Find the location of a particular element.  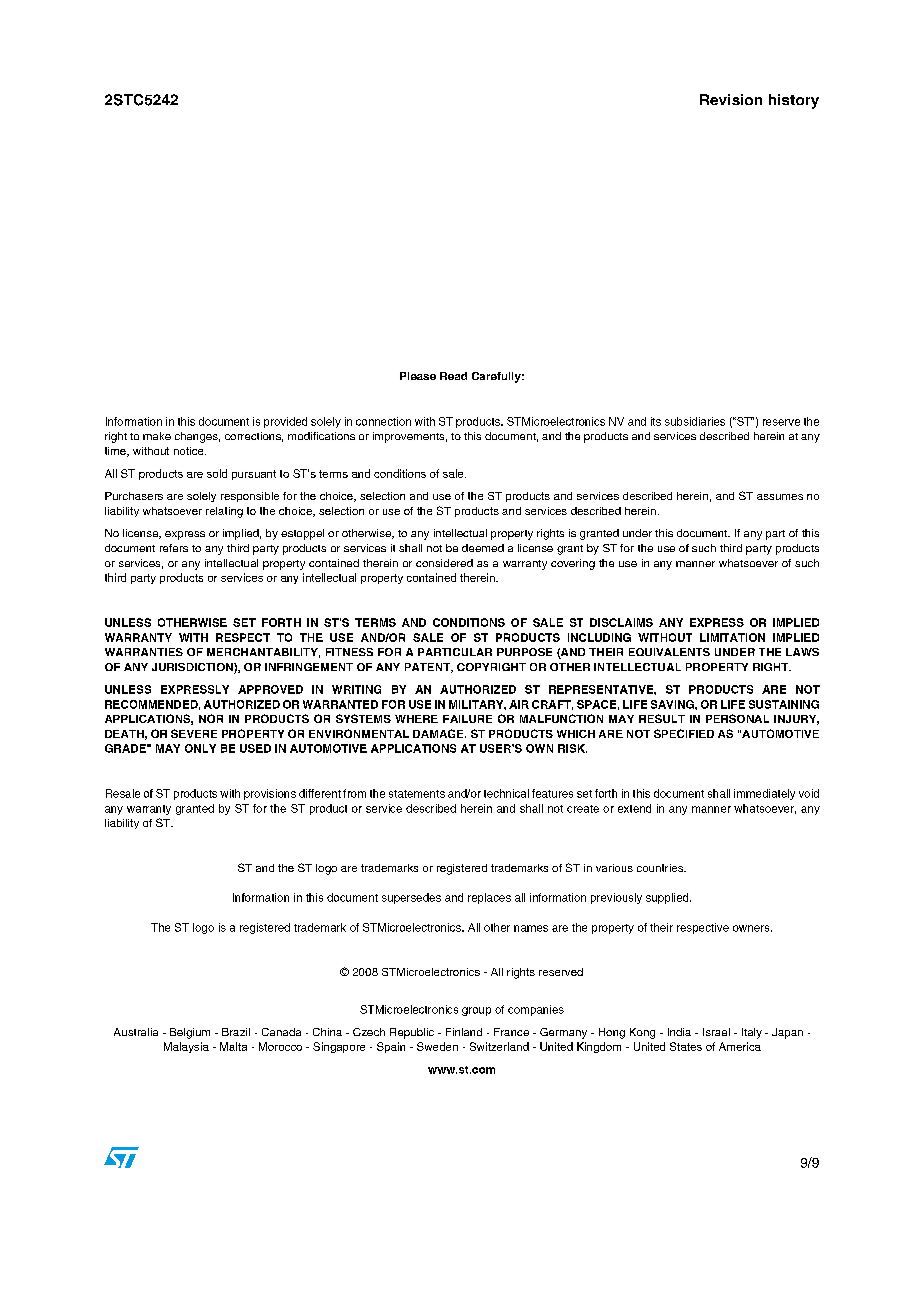

considered is located at coordinates (444, 563).
